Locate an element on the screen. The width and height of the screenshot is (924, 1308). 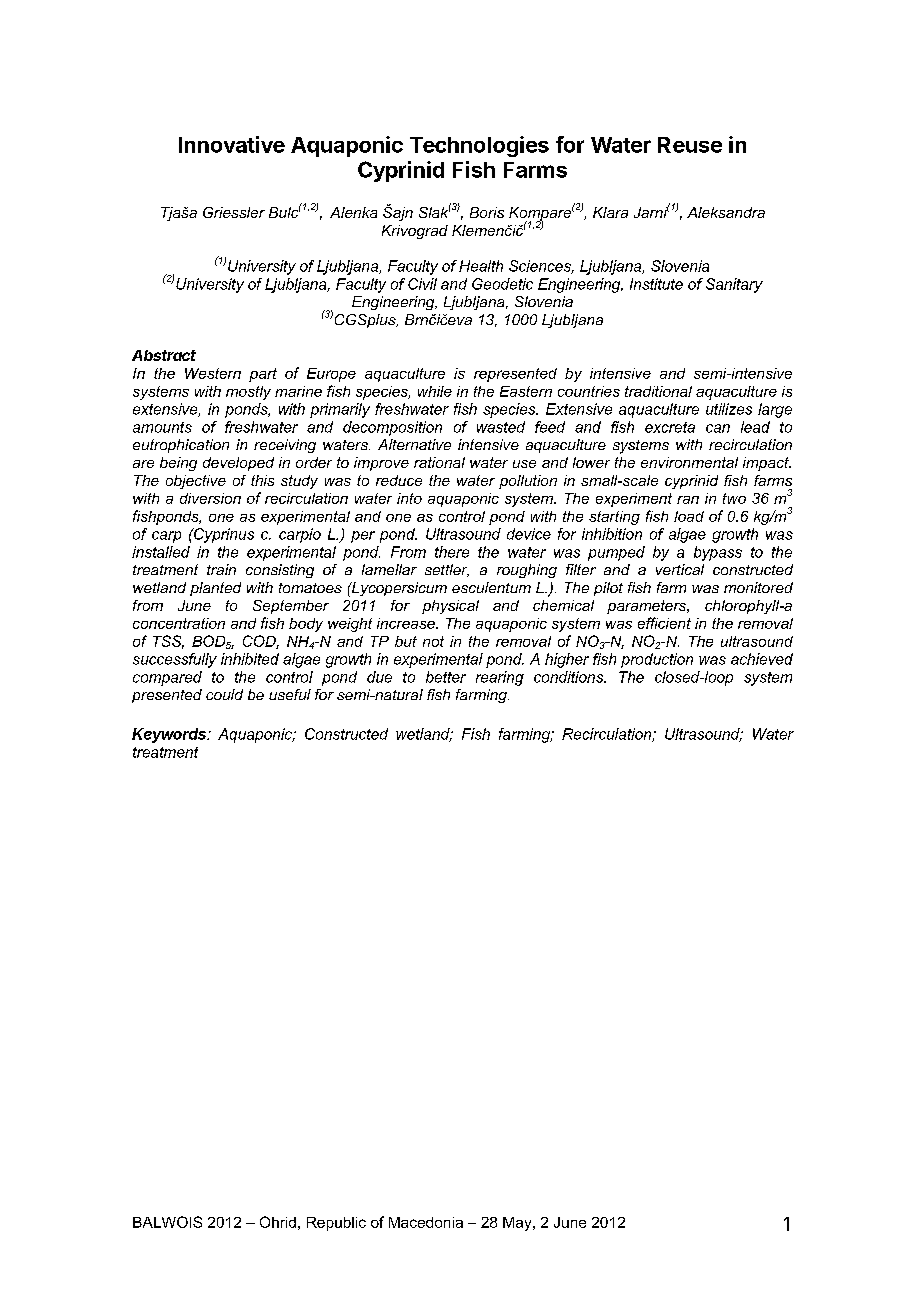
diversion is located at coordinates (210, 498).
